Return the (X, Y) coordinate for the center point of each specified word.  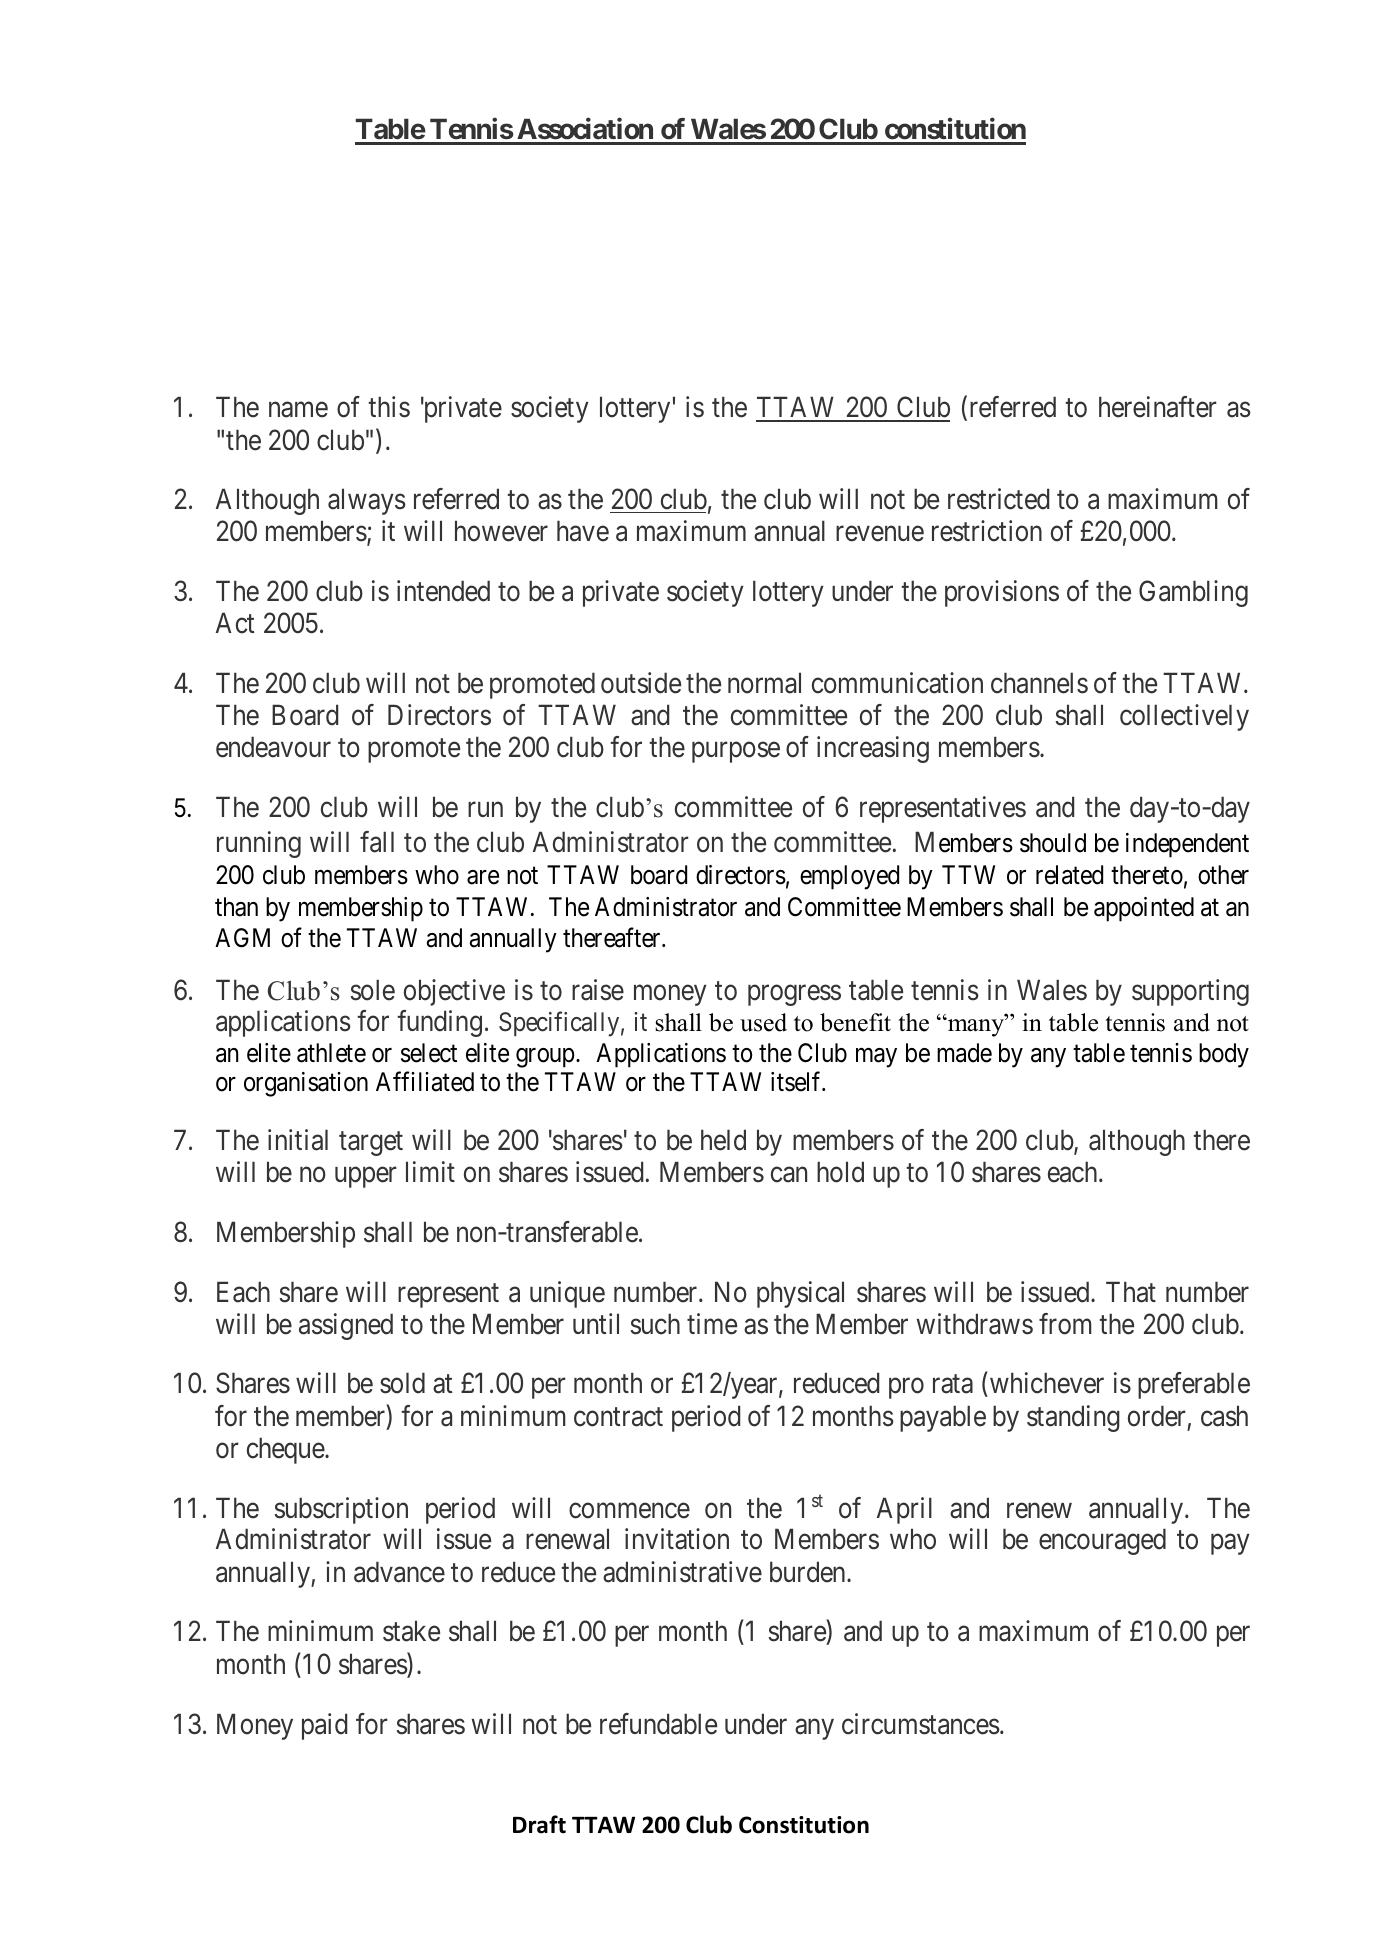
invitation (677, 1539)
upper (366, 1178)
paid (324, 1726)
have (583, 531)
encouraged (1102, 1541)
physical (800, 1294)
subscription (341, 1510)
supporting (1190, 992)
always (367, 501)
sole (372, 990)
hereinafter (1158, 407)
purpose (736, 753)
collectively (1184, 717)
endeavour (273, 747)
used (763, 1022)
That (1131, 1292)
